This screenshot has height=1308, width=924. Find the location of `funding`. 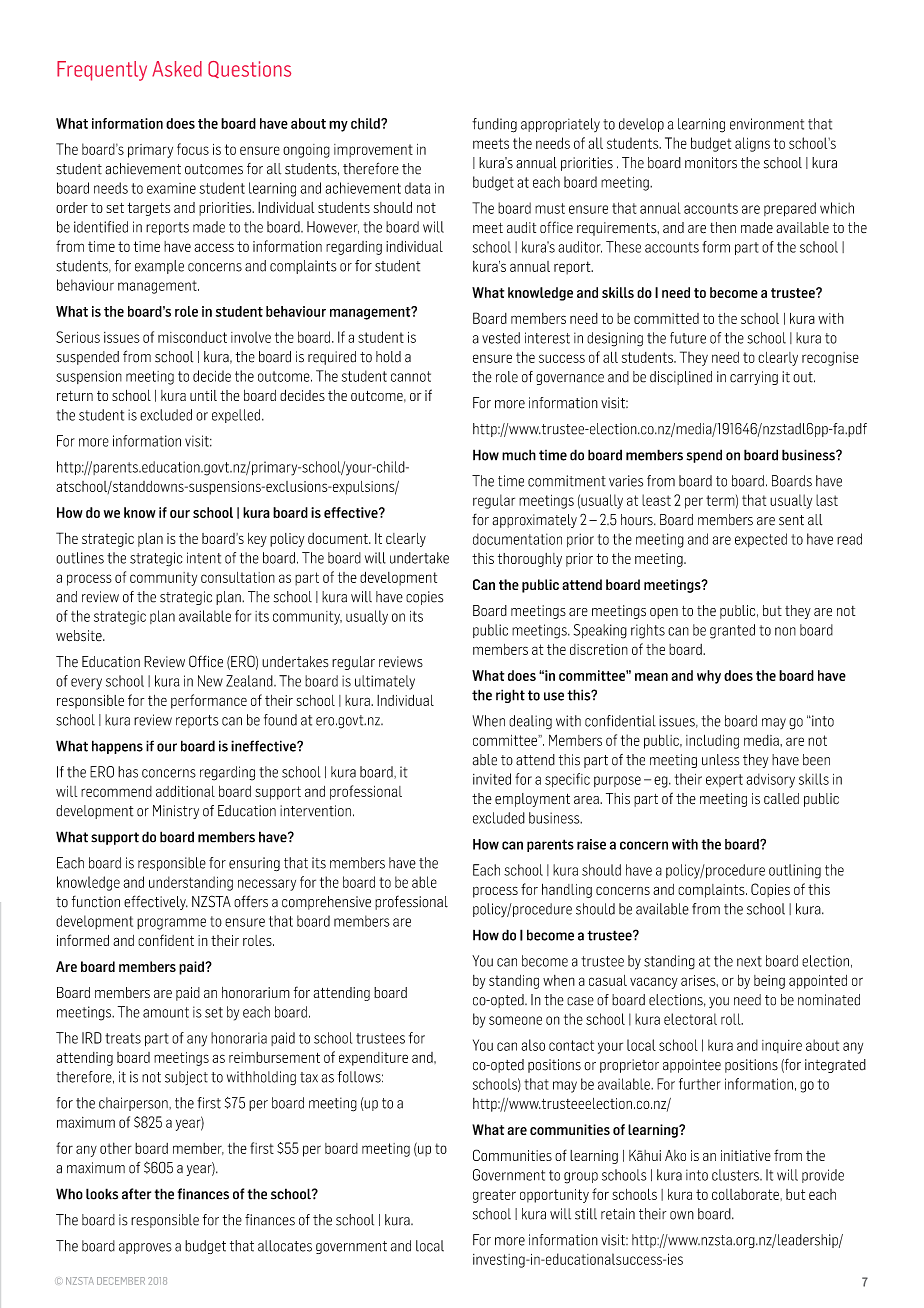

funding is located at coordinates (494, 125).
